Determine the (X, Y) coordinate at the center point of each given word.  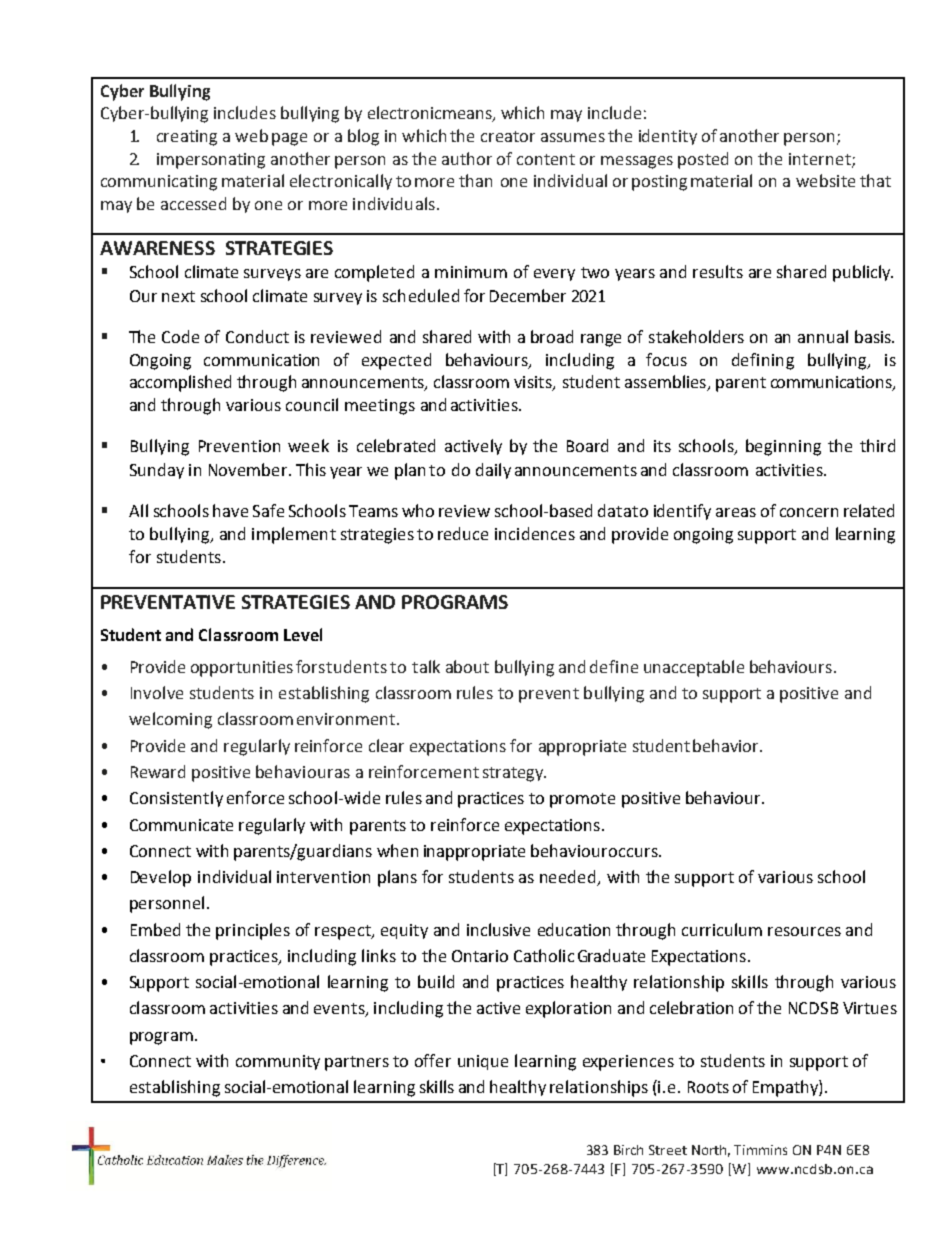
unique (483, 1062)
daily (493, 471)
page (289, 139)
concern (809, 512)
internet (821, 160)
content (546, 159)
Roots (708, 1087)
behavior (727, 745)
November (249, 469)
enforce (255, 797)
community (278, 1062)
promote (582, 800)
